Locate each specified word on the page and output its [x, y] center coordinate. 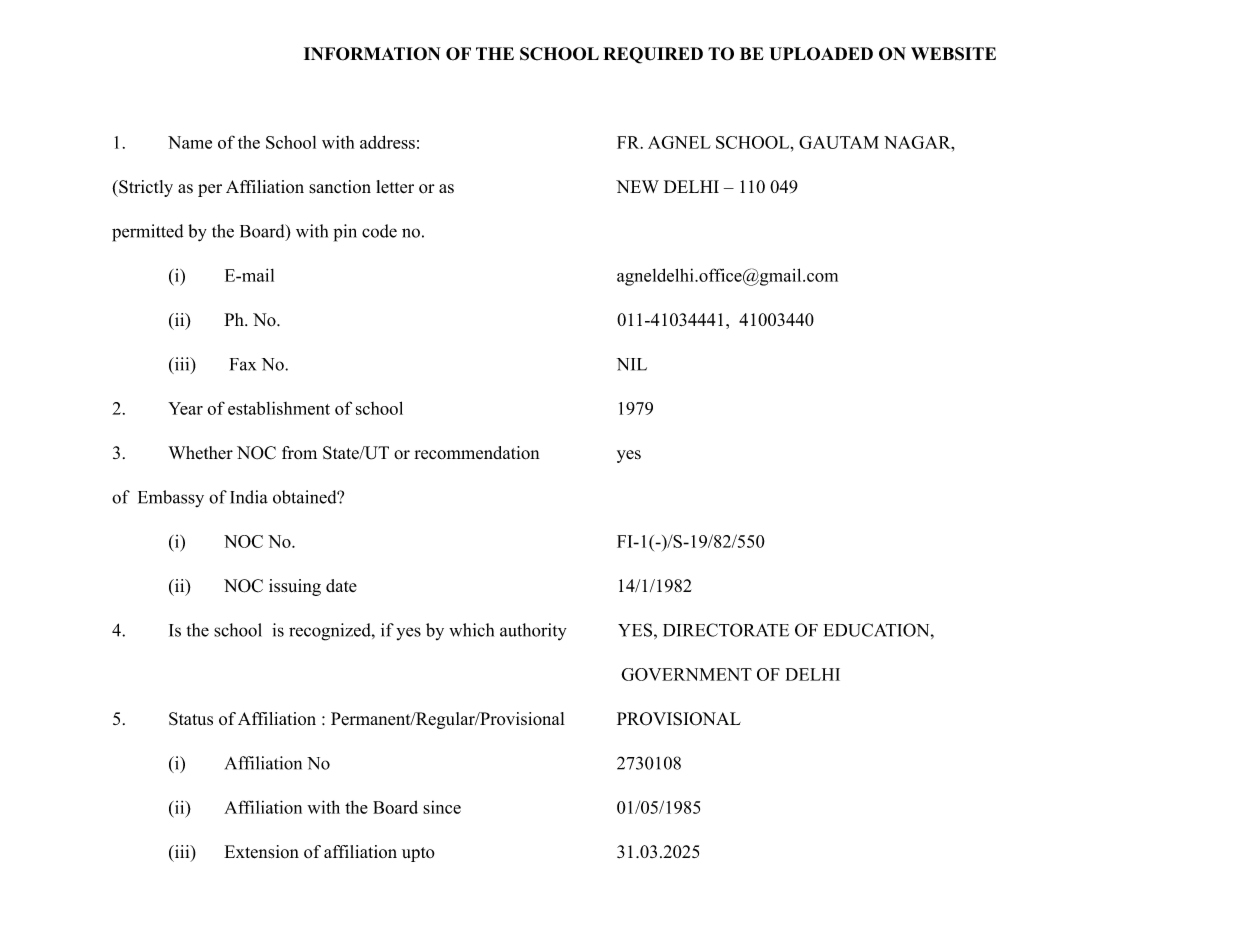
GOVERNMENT [686, 674]
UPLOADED [821, 54]
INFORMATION [372, 54]
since [442, 807]
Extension [261, 852]
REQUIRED [653, 55]
